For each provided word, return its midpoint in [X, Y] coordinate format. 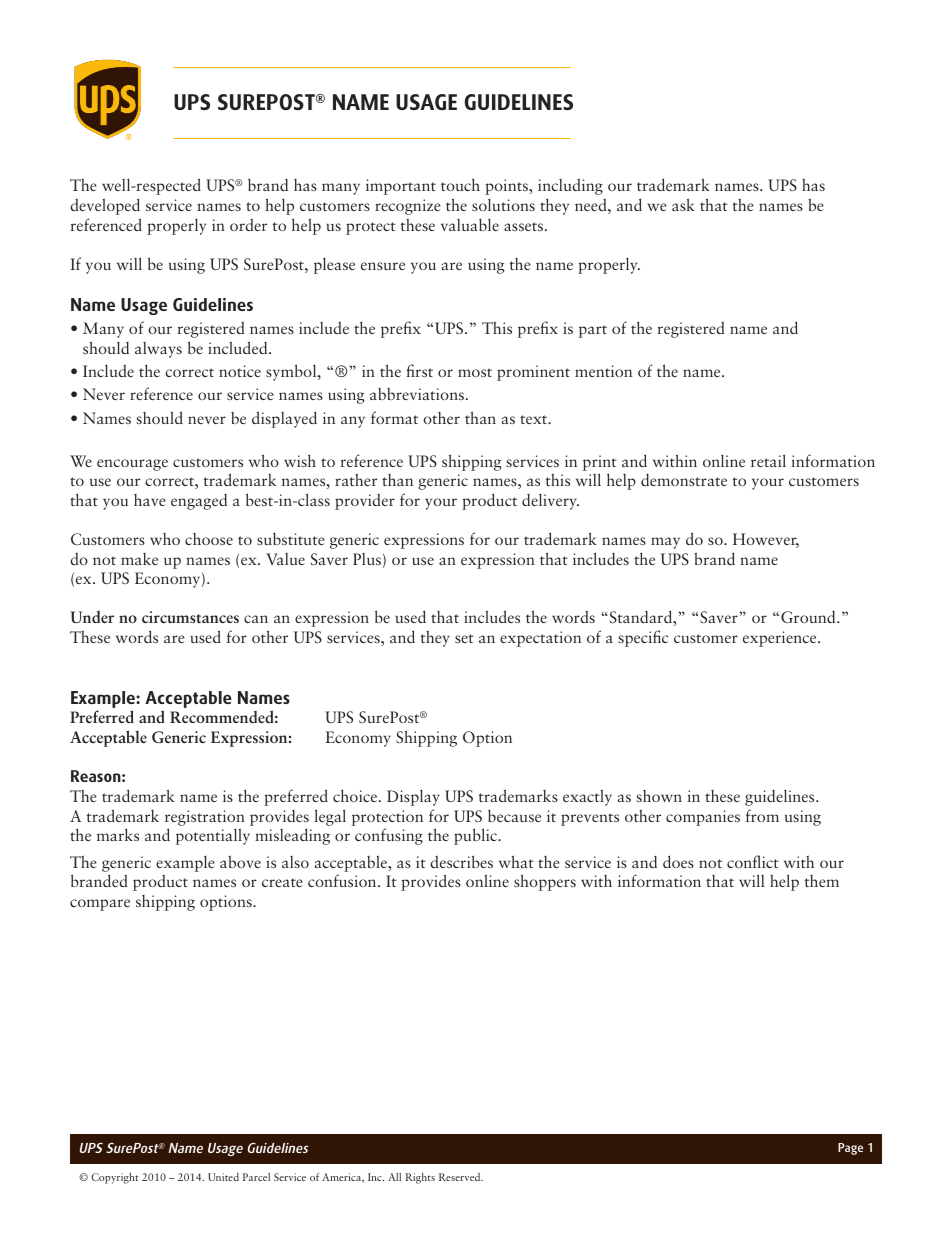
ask [683, 204]
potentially [213, 836]
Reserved [461, 1177]
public [477, 836]
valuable [470, 224]
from [762, 815]
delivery [550, 501]
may [665, 543]
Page [850, 1149]
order [248, 225]
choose [209, 539]
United [223, 1177]
